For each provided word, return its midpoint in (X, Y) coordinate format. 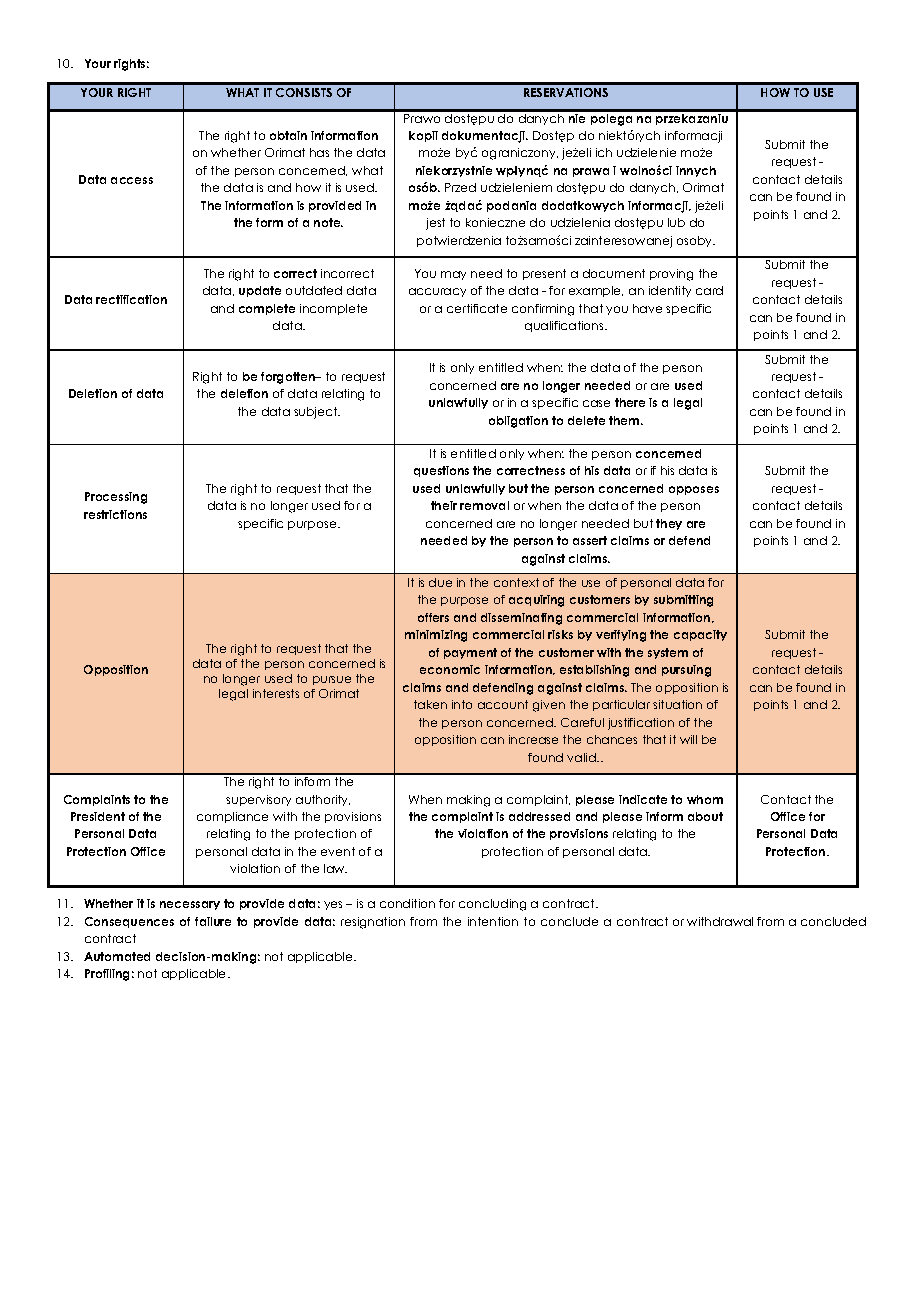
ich (604, 152)
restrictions (115, 514)
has (319, 152)
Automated (117, 956)
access (132, 180)
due (440, 582)
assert (590, 540)
